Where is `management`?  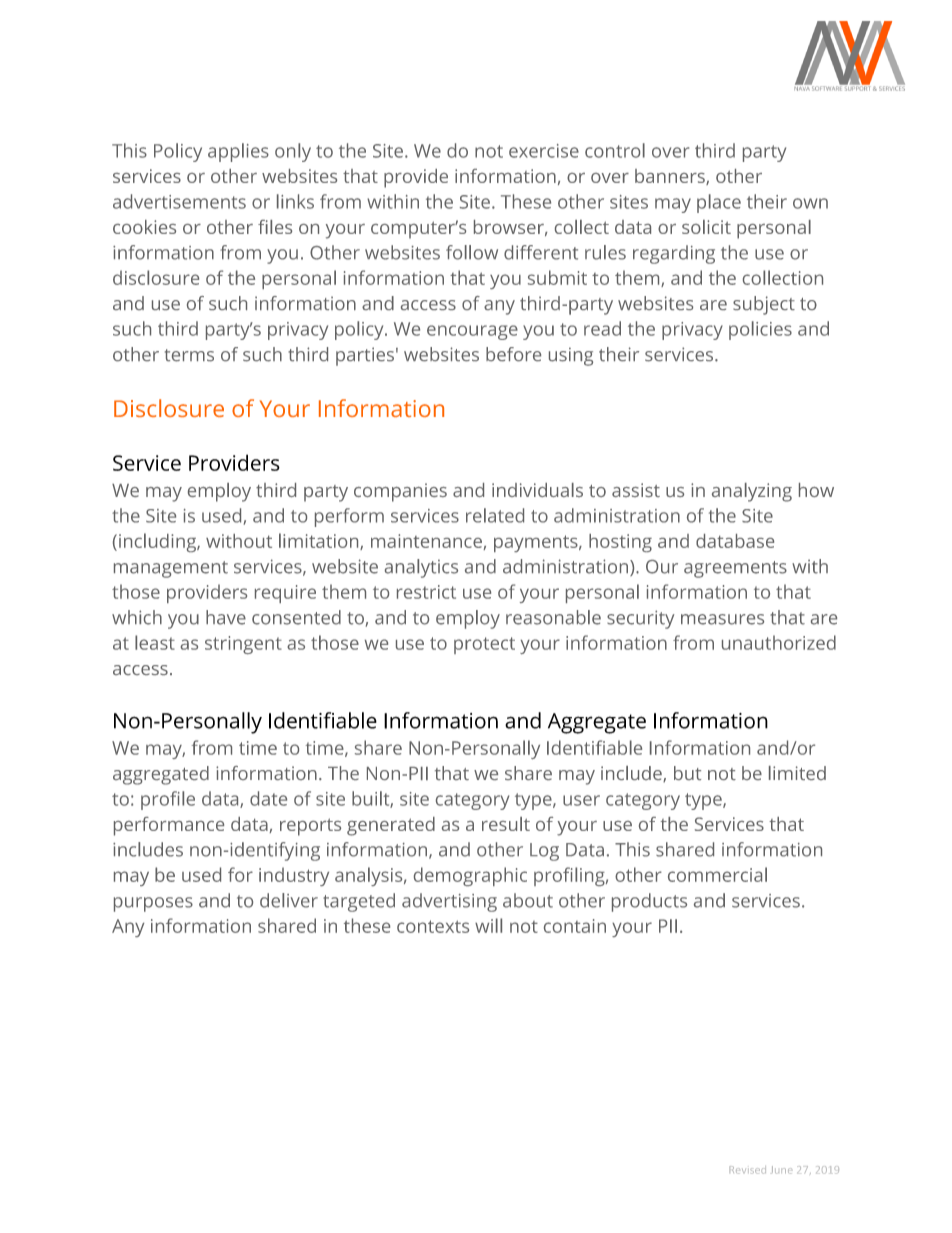
management is located at coordinates (171, 569).
